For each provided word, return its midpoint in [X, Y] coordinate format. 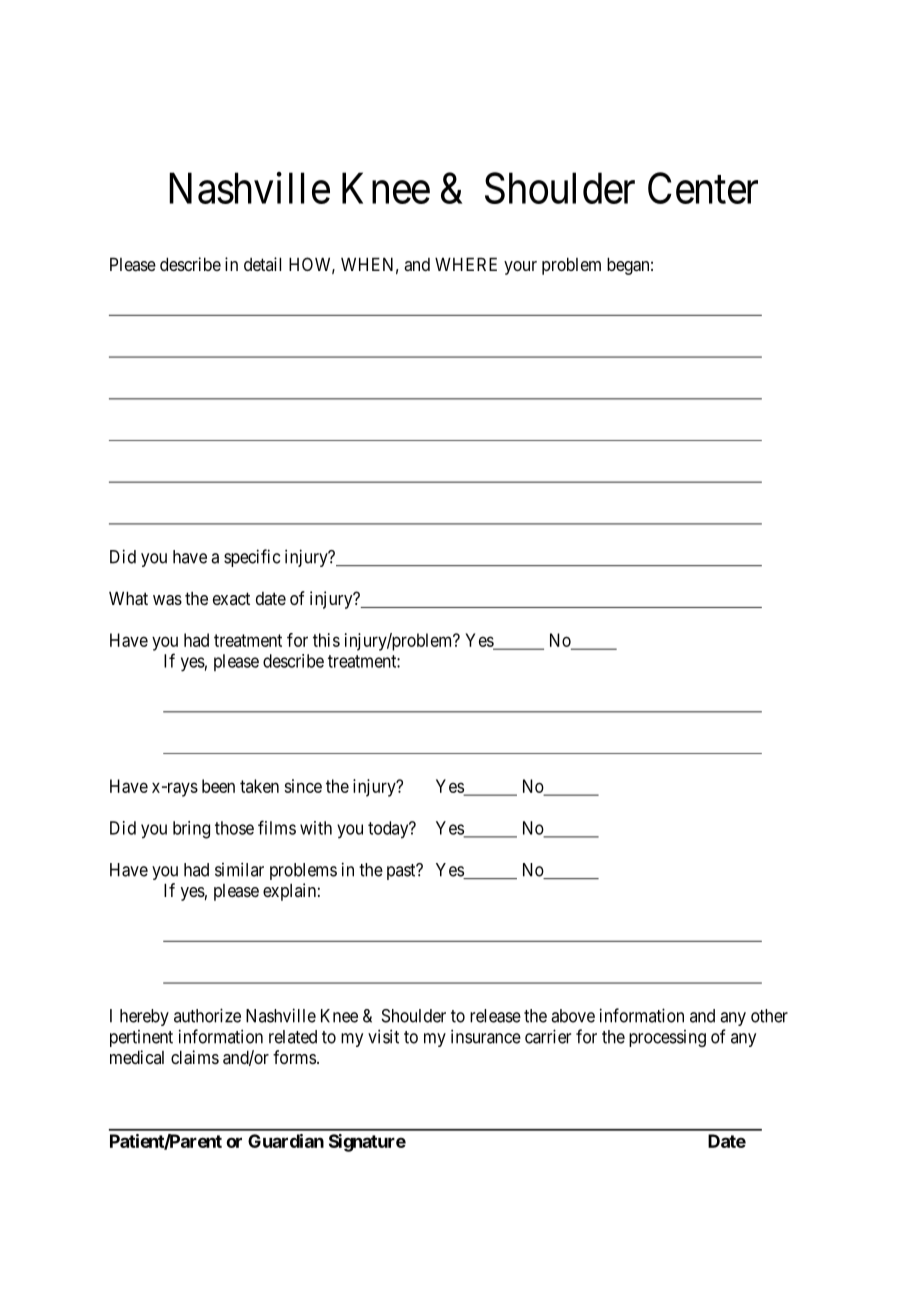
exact [231, 598]
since [303, 786]
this [326, 640]
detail [262, 264]
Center [703, 188]
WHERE [466, 264]
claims [195, 1057]
